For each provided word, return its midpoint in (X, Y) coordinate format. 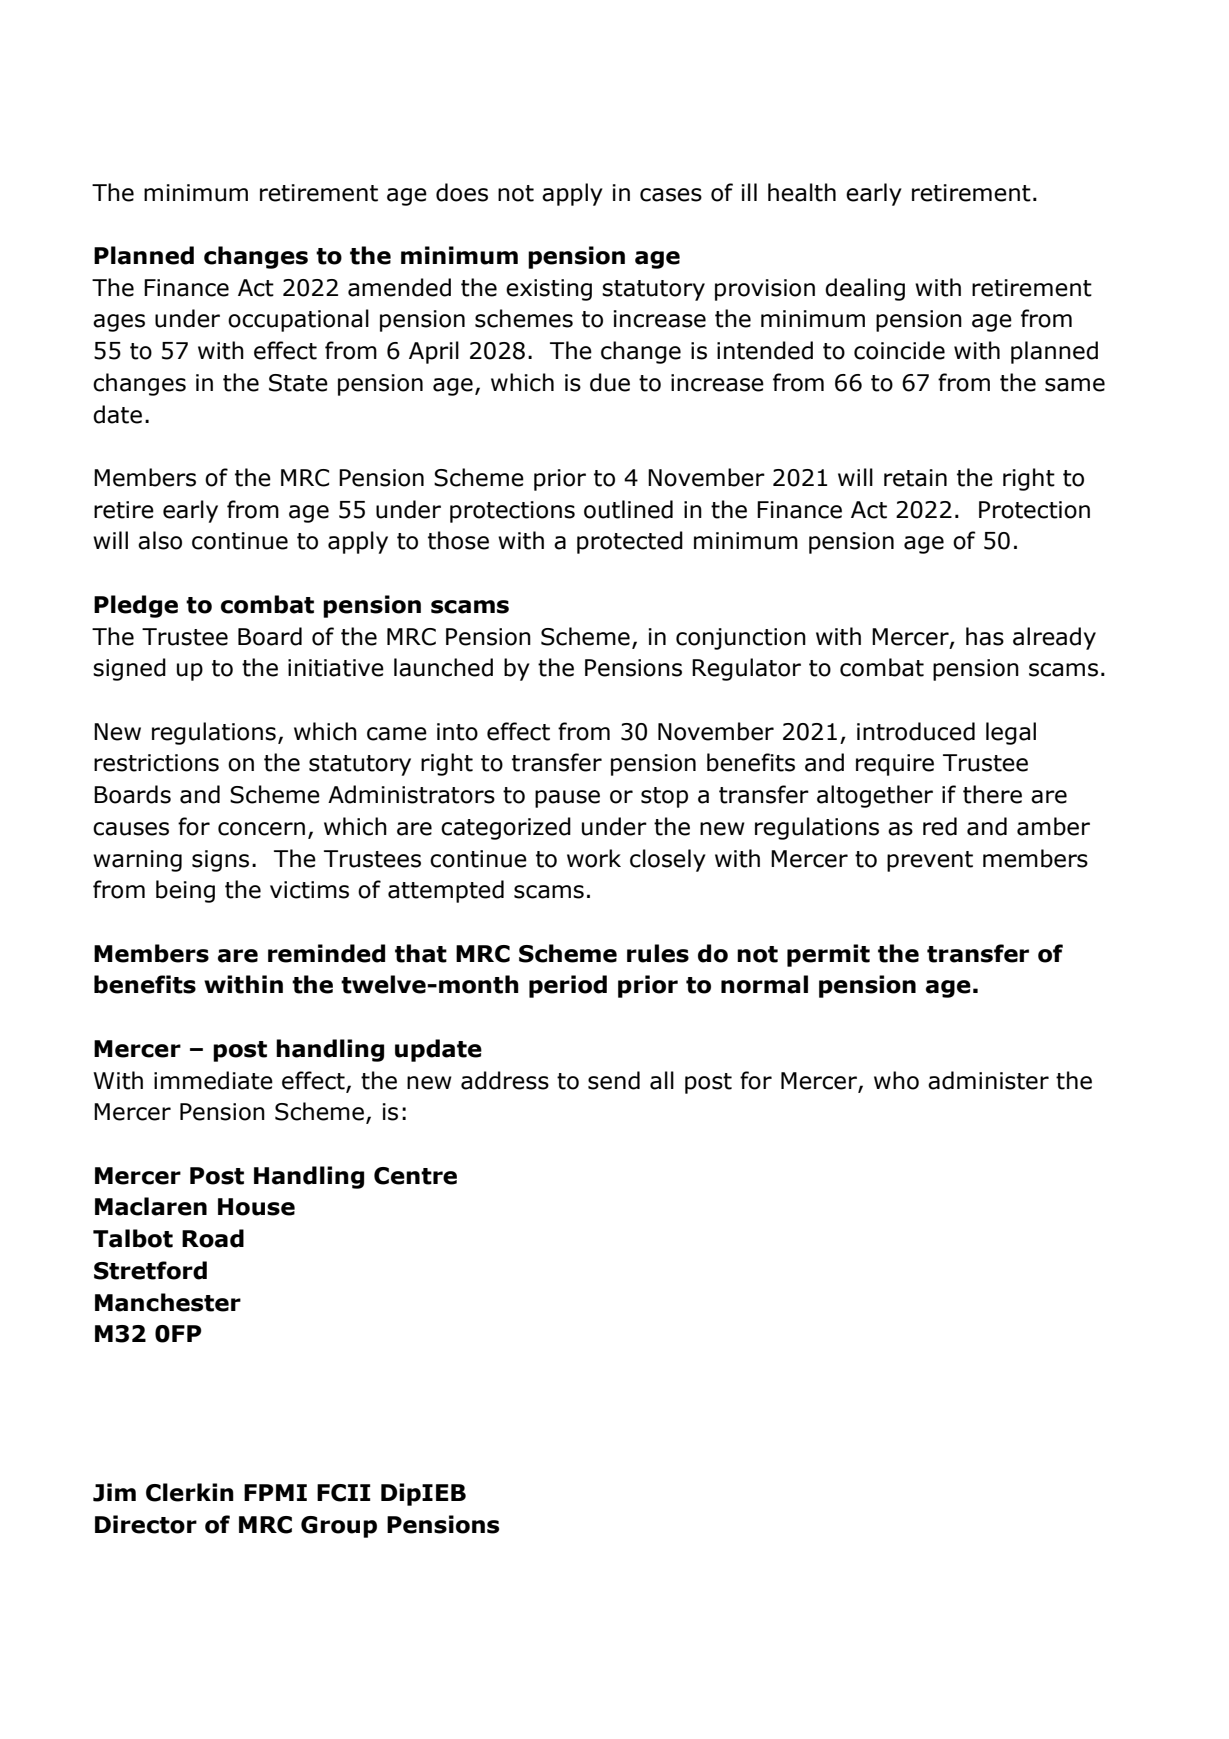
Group (339, 1527)
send (614, 1080)
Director (146, 1524)
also (160, 540)
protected (630, 542)
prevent (930, 861)
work (594, 858)
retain (915, 478)
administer (988, 1080)
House (256, 1207)
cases (671, 195)
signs (220, 861)
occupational (298, 320)
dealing (865, 289)
